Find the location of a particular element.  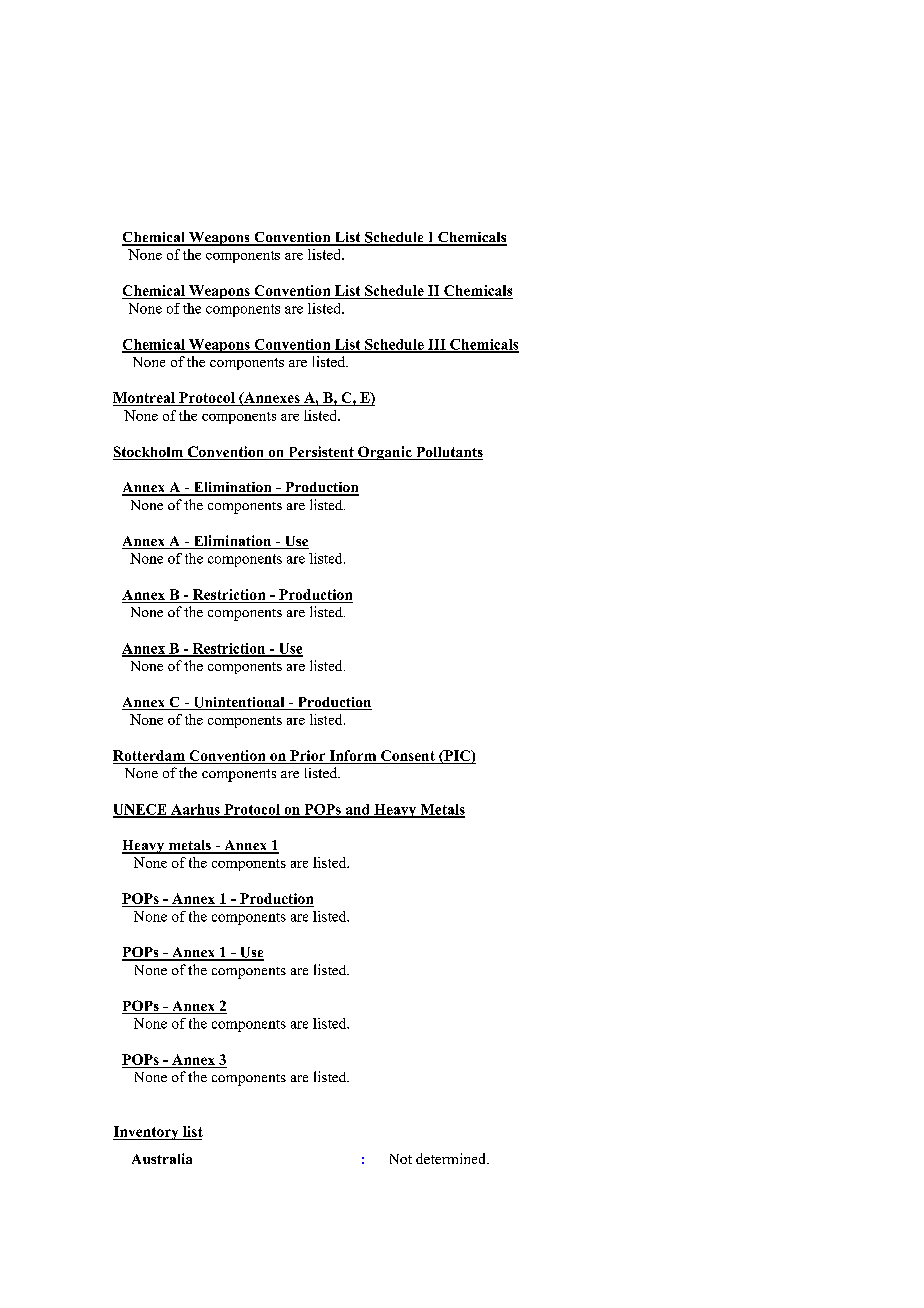

Prior is located at coordinates (307, 755).
